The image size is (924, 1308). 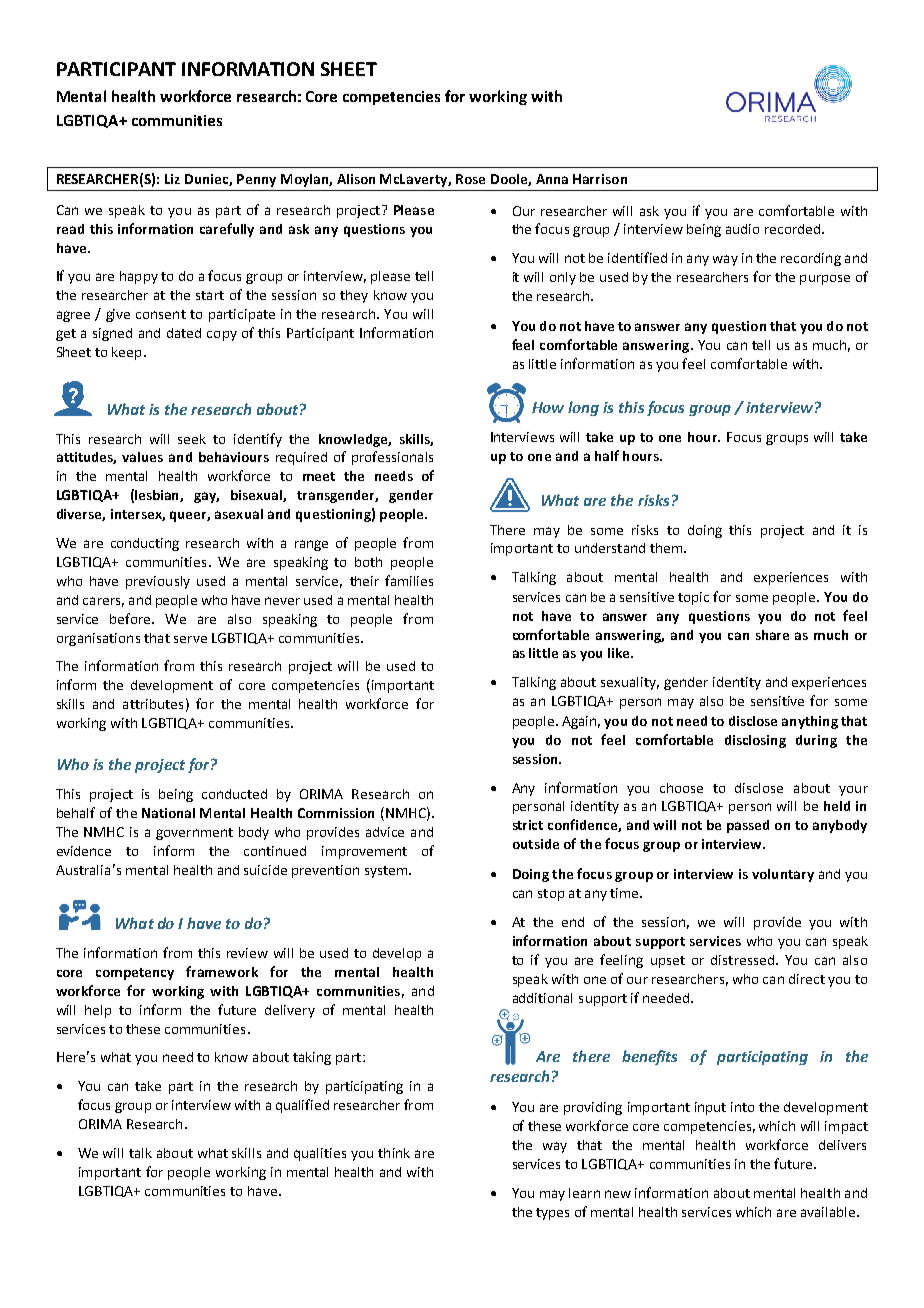 What do you see at coordinates (470, 179) in the screenshot?
I see `Rose` at bounding box center [470, 179].
